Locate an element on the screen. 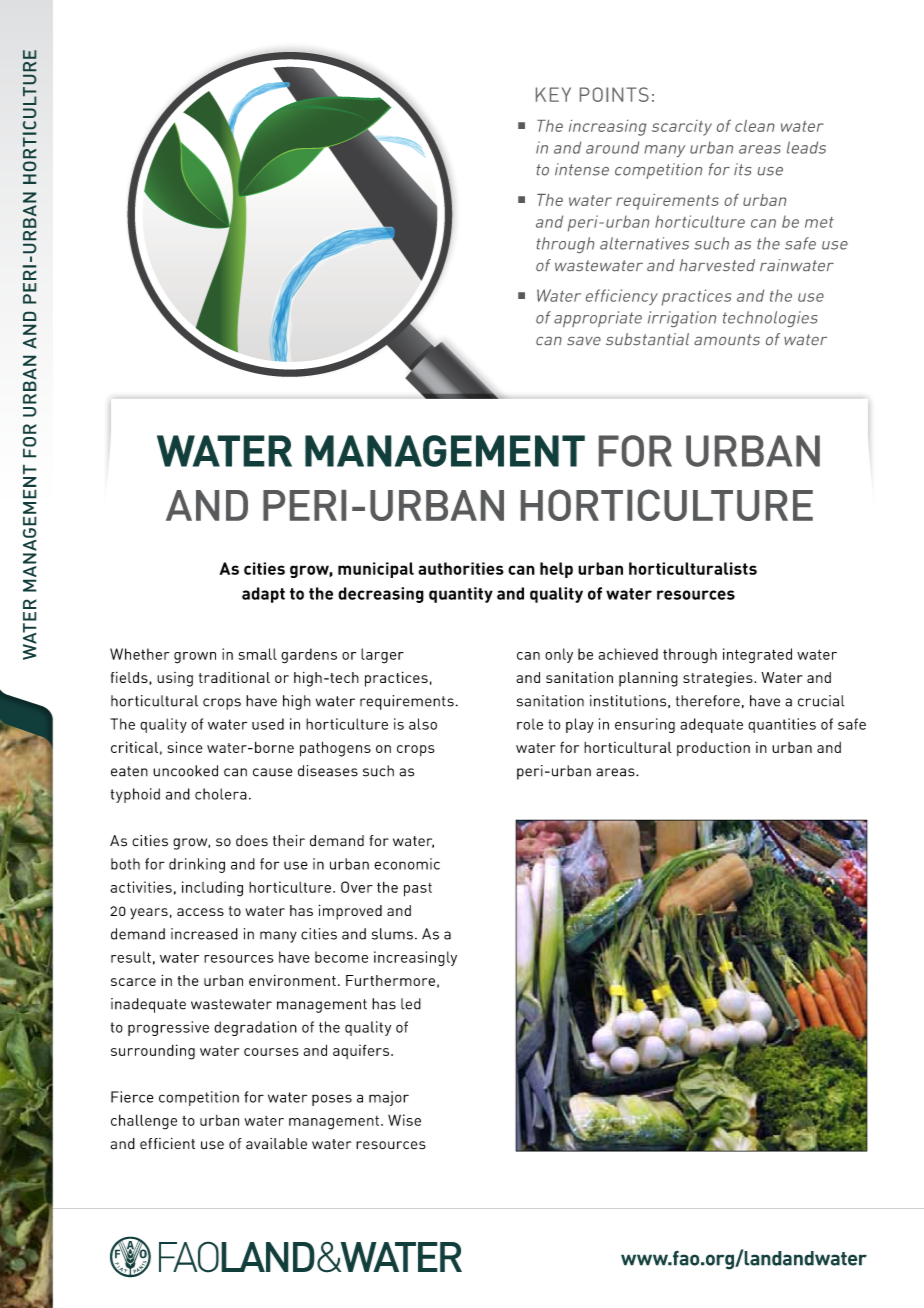 This screenshot has height=1308, width=924. quantity is located at coordinates (461, 595).
